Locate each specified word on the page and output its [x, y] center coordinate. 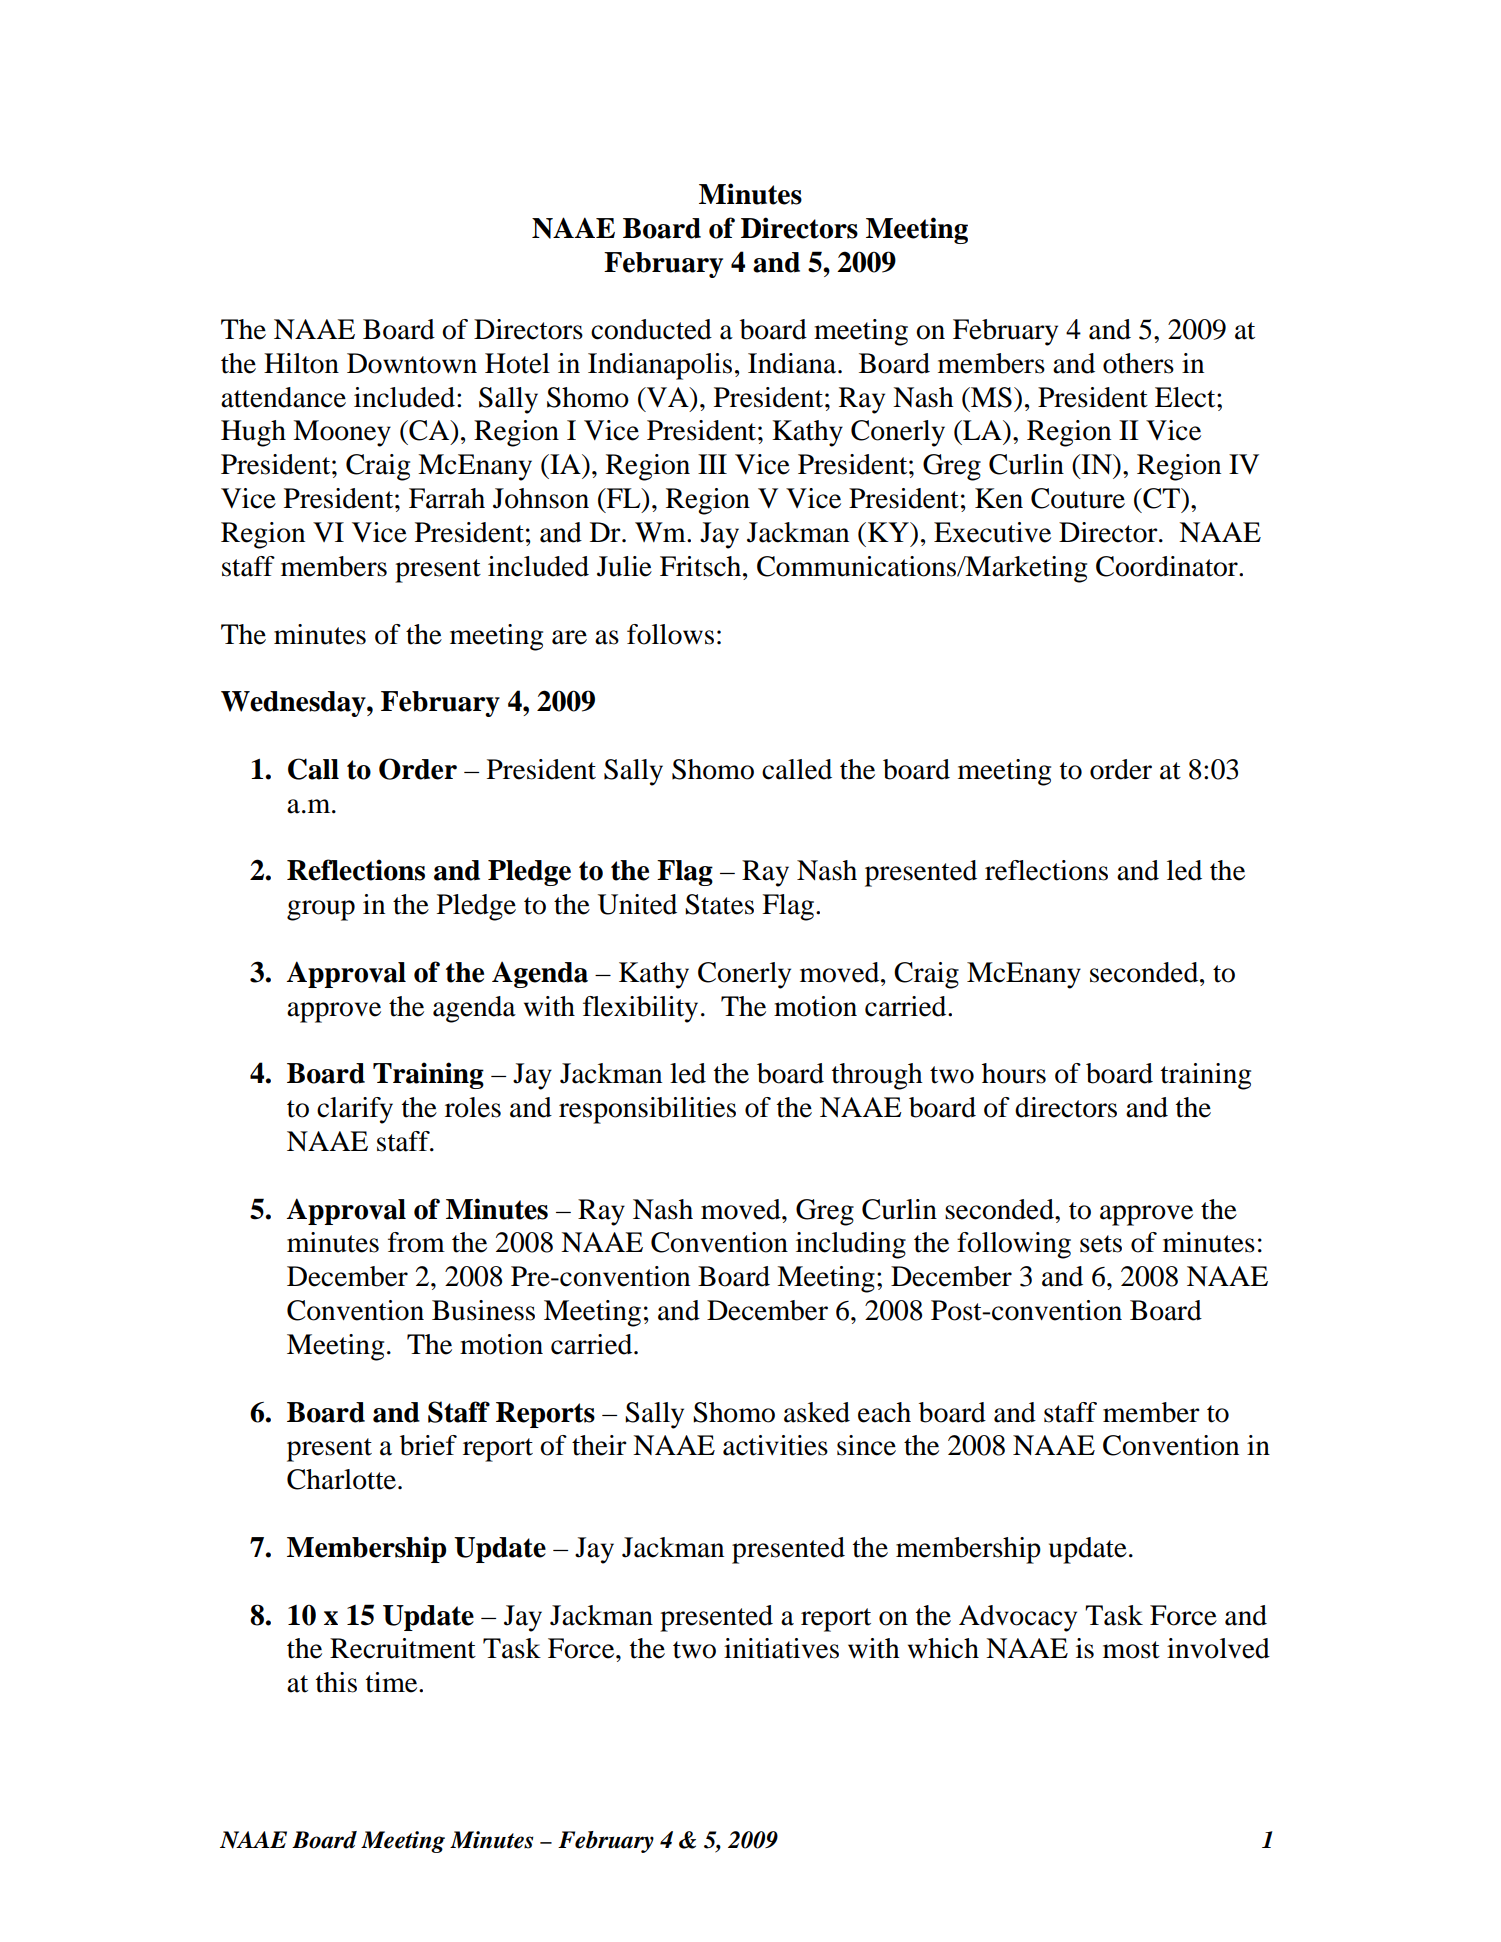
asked [817, 1412]
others [1138, 363]
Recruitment [403, 1648]
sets [1101, 1244]
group [321, 910]
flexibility [640, 1009]
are [569, 637]
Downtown [412, 363]
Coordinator [1168, 566]
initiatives [781, 1648]
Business [483, 1310]
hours [1014, 1073]
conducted [651, 329]
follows [670, 634]
